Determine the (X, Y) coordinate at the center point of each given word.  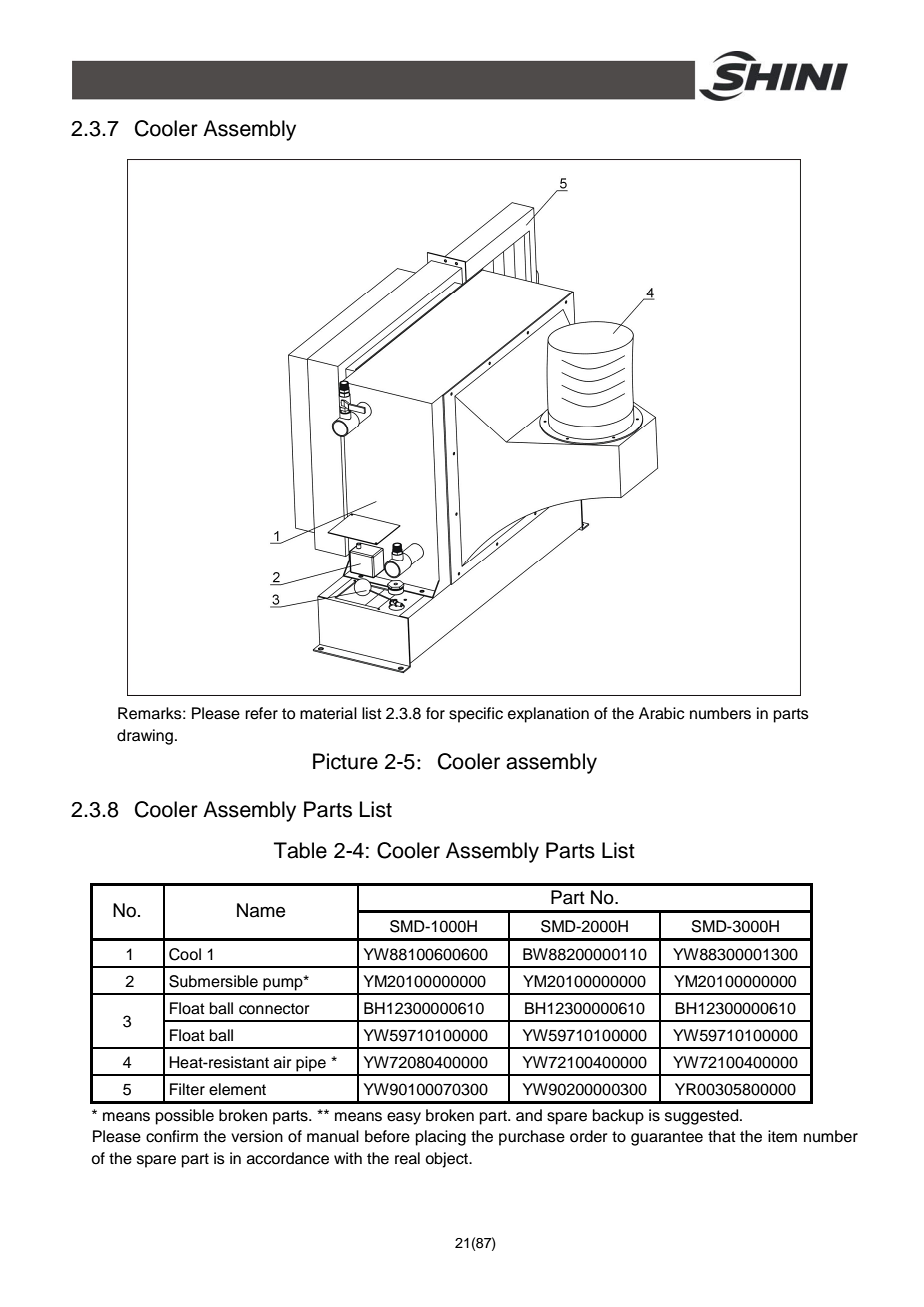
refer (261, 713)
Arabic (662, 713)
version (257, 1136)
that (722, 1136)
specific (476, 715)
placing (441, 1138)
